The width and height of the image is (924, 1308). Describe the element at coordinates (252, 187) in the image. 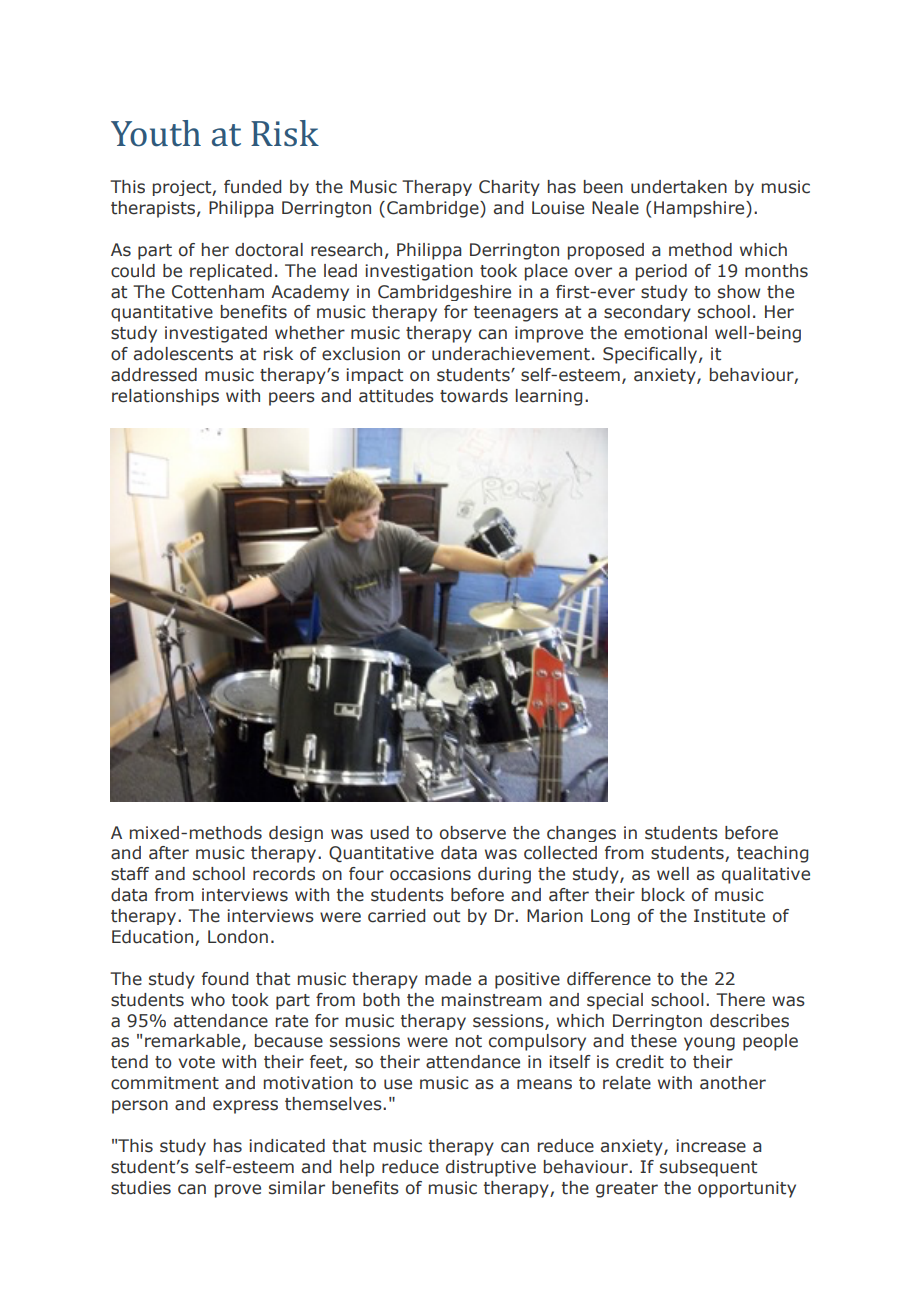

I see `funded` at that location.
